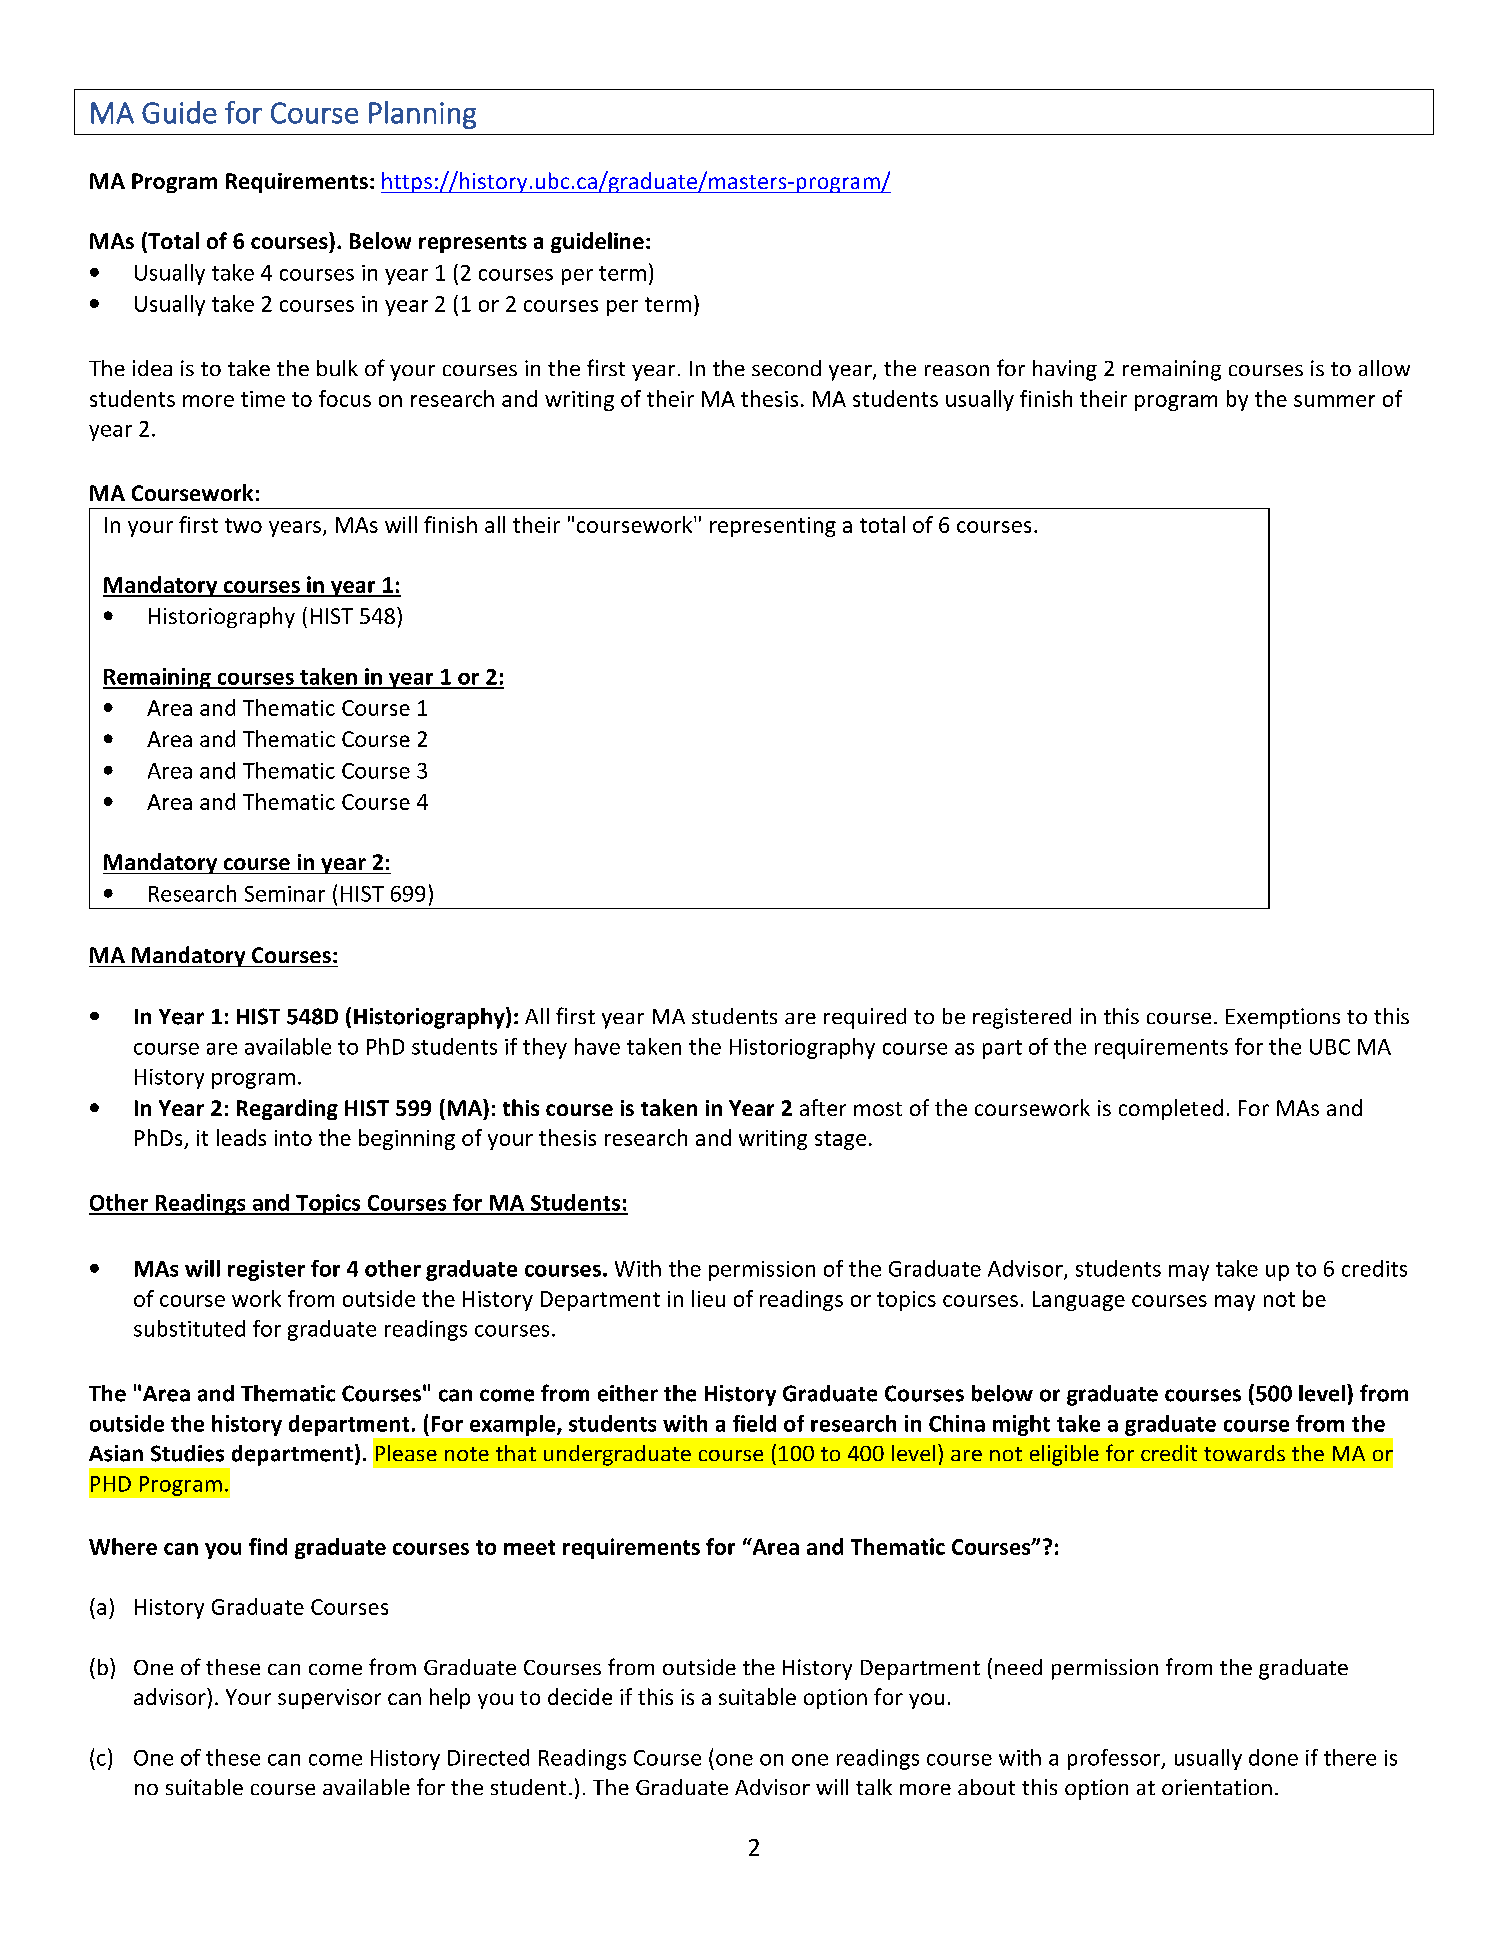  I want to click on summer, so click(1334, 401).
